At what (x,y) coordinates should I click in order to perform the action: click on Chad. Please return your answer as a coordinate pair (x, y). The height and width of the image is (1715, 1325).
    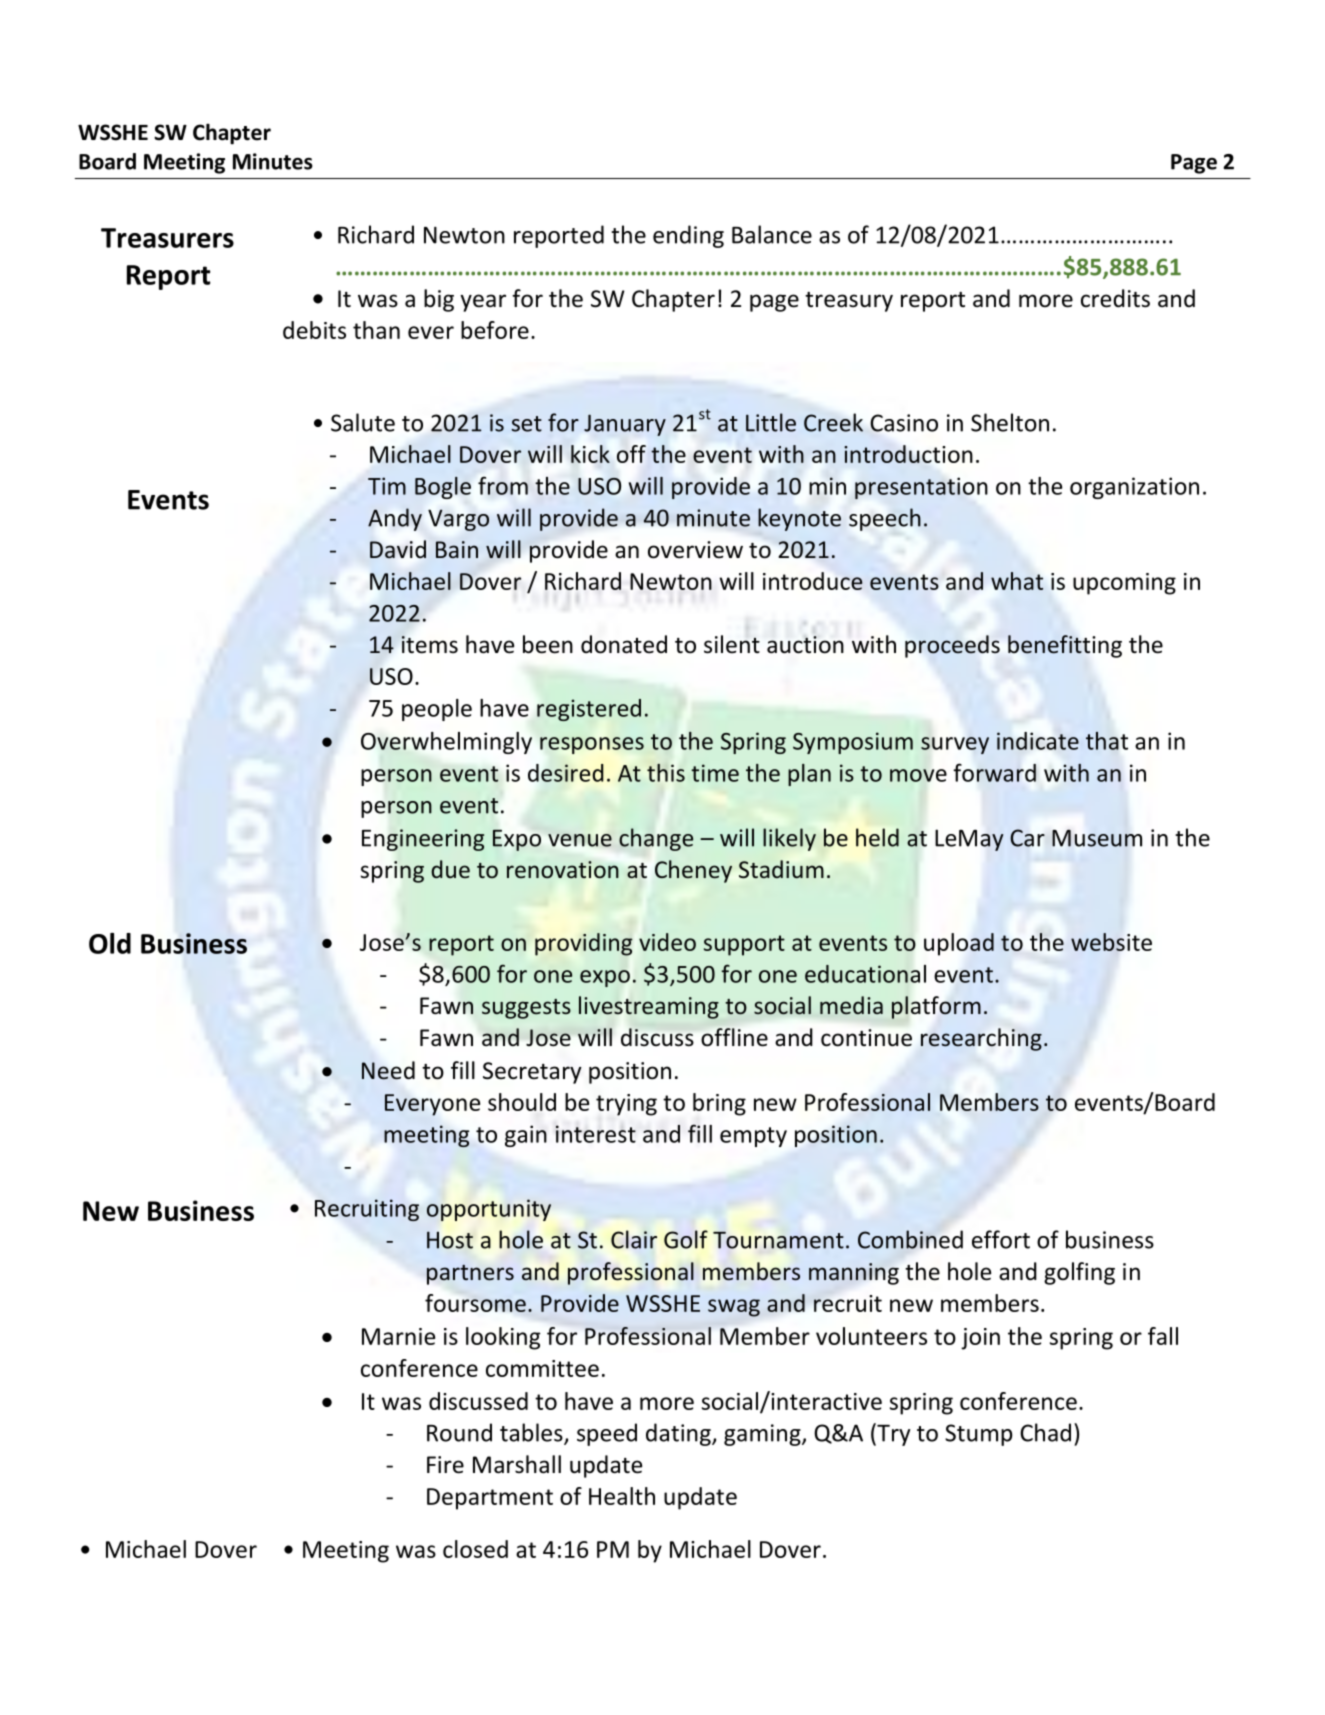
    Looking at the image, I should click on (1045, 1432).
